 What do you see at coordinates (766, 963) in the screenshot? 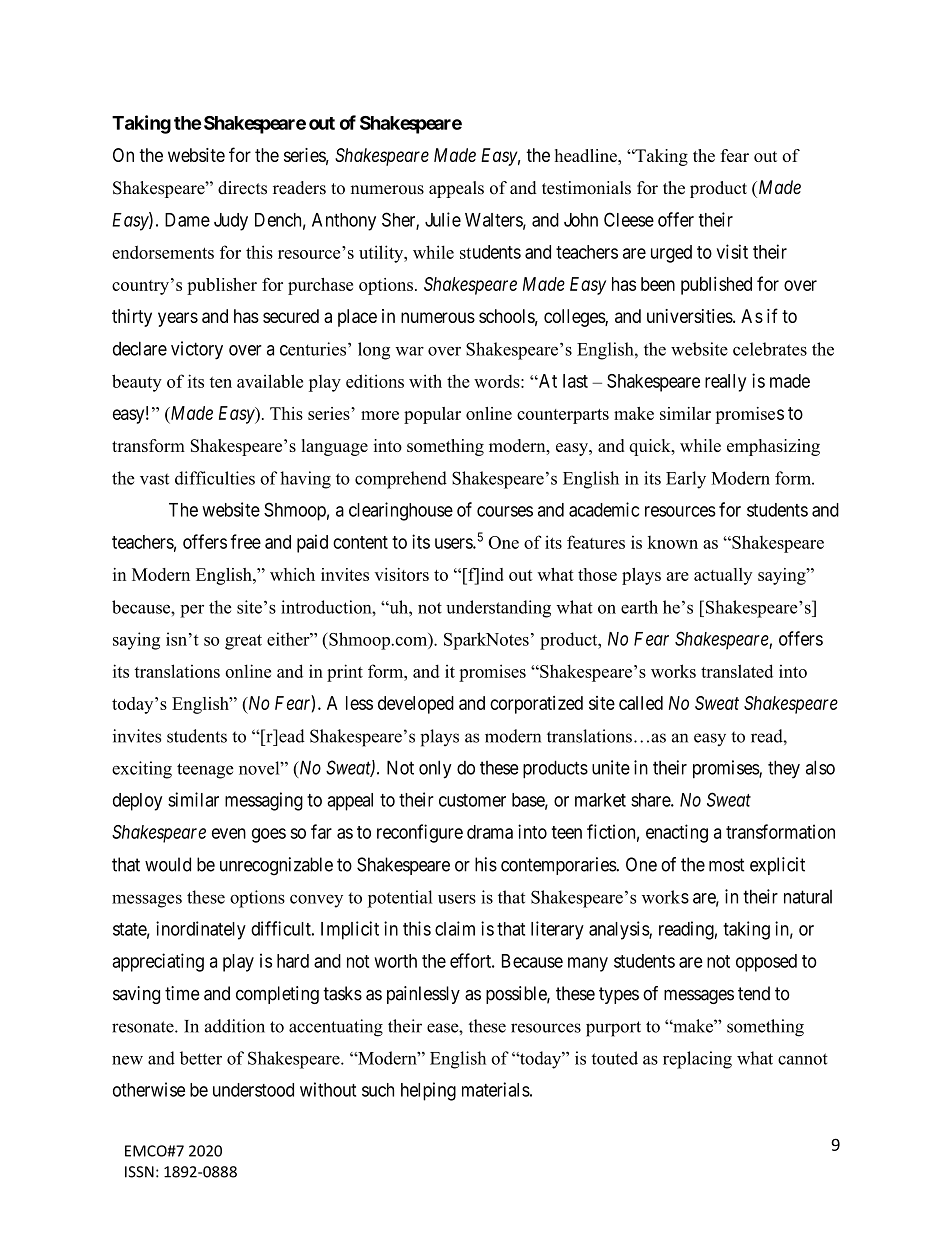
I see `opposed` at bounding box center [766, 963].
